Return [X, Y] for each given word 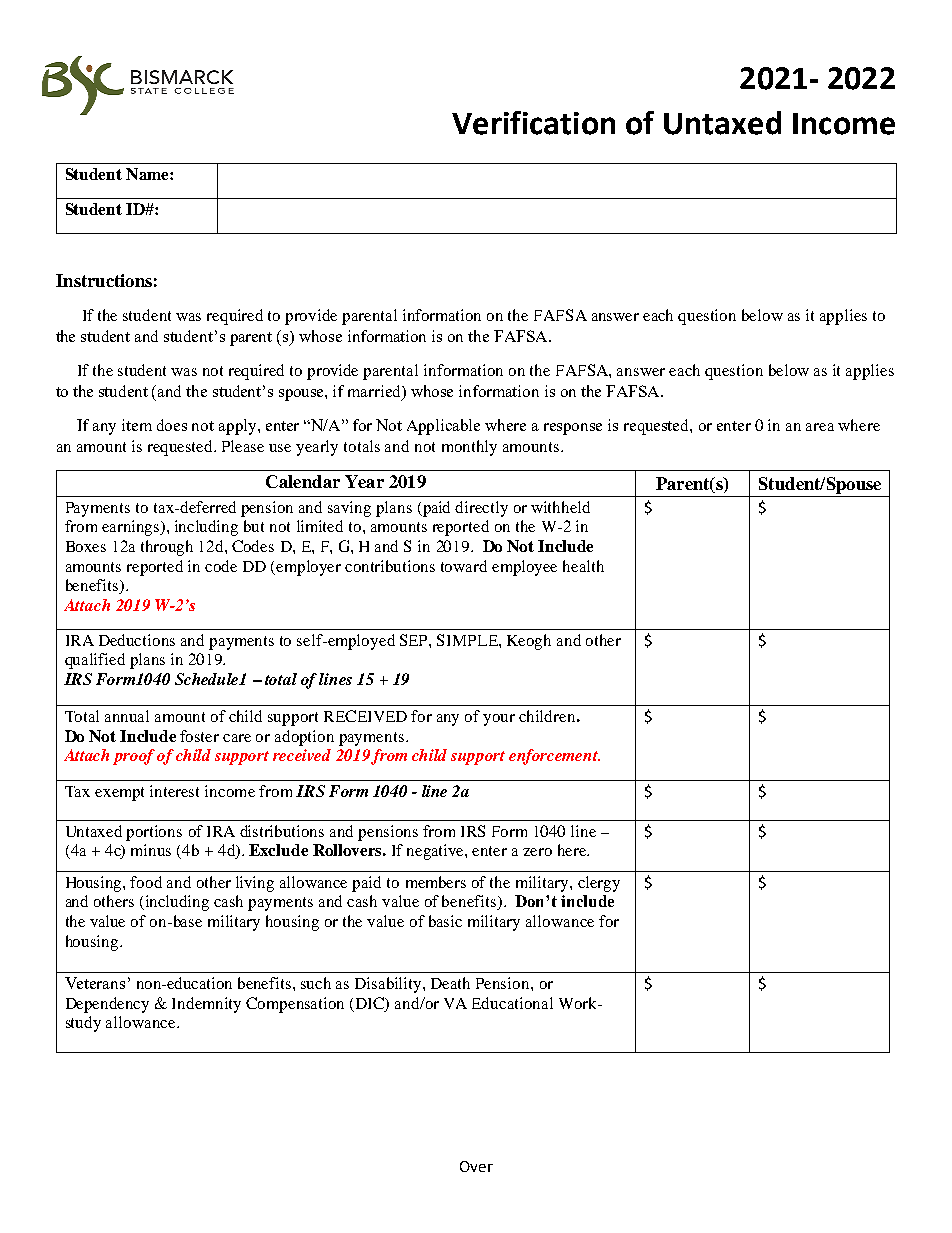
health [583, 566]
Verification [533, 123]
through [167, 548]
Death [450, 983]
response [573, 429]
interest [174, 791]
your [499, 720]
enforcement [554, 757]
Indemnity [206, 1005]
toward [464, 566]
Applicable [443, 427]
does [172, 425]
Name [148, 174]
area [820, 427]
